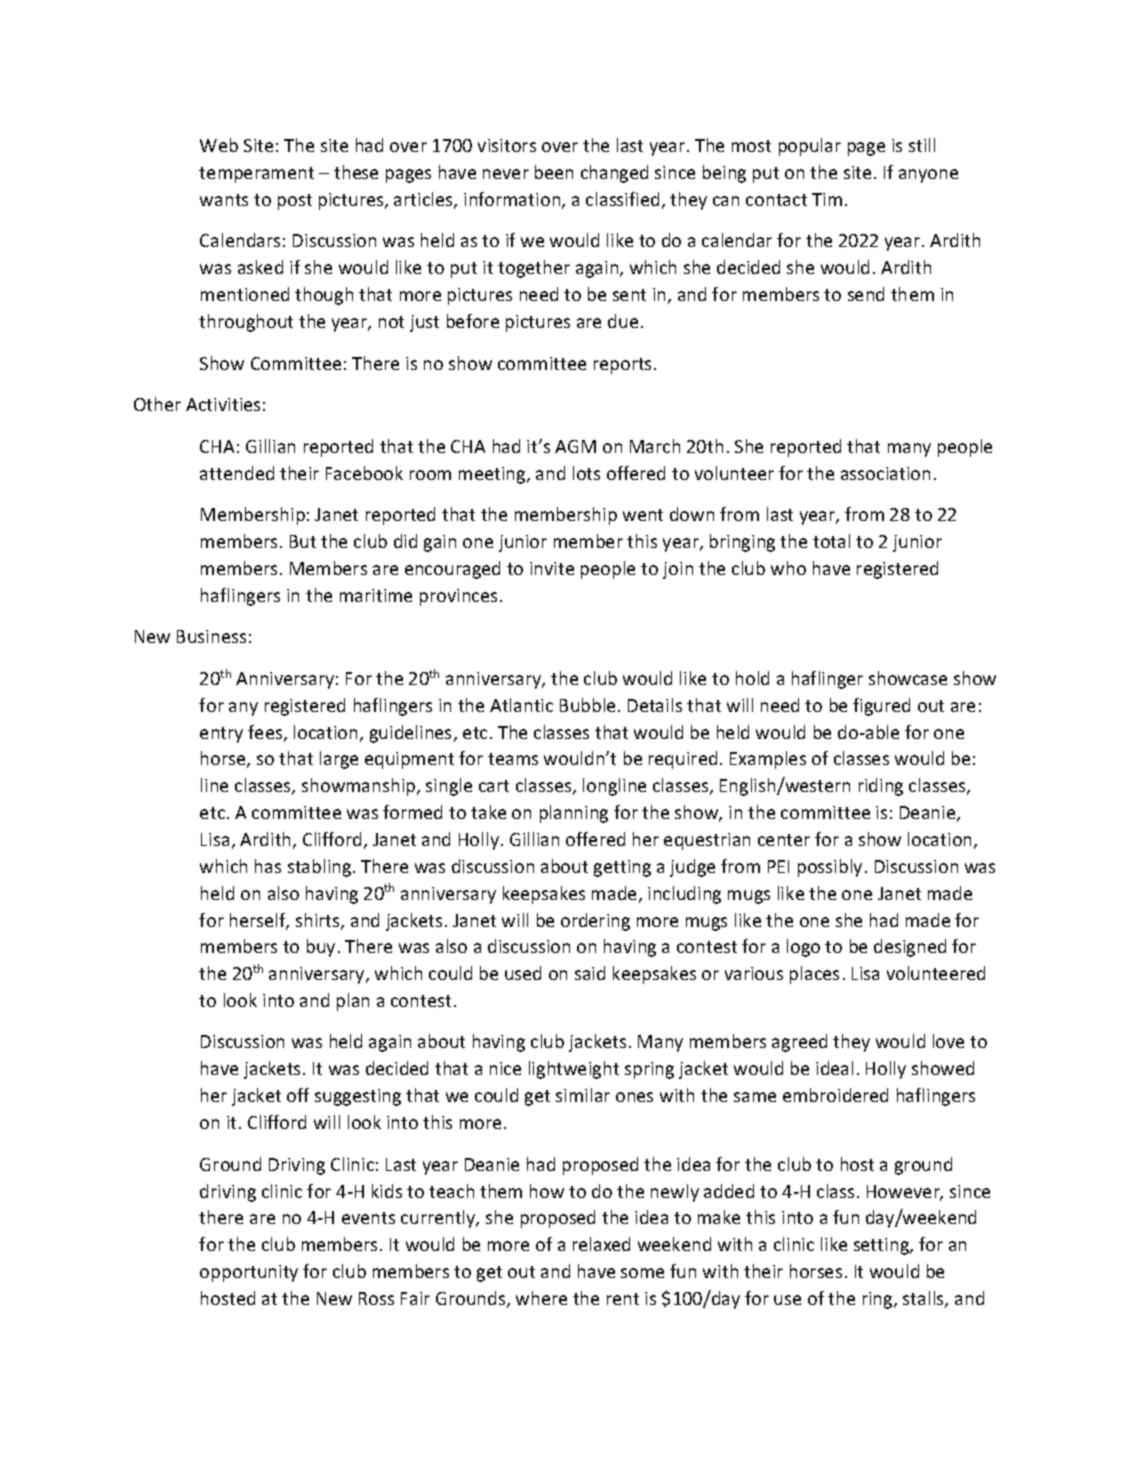 The height and width of the page is (1466, 1133). What do you see at coordinates (541, 1298) in the page?
I see `where` at bounding box center [541, 1298].
